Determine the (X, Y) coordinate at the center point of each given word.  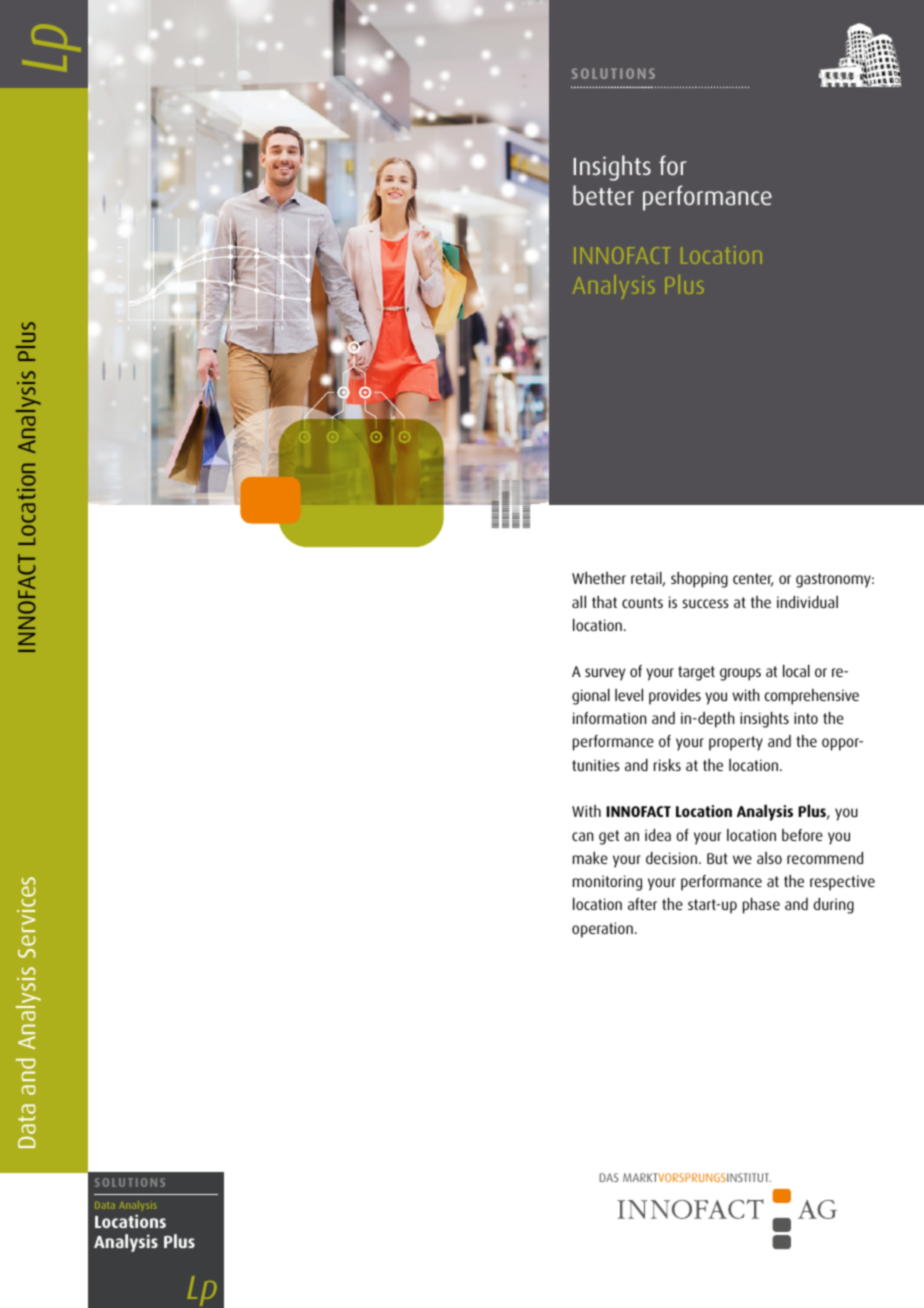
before (802, 835)
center (753, 580)
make (590, 857)
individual (807, 601)
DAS (609, 1177)
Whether (599, 577)
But (717, 858)
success (705, 603)
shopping (699, 579)
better (603, 195)
